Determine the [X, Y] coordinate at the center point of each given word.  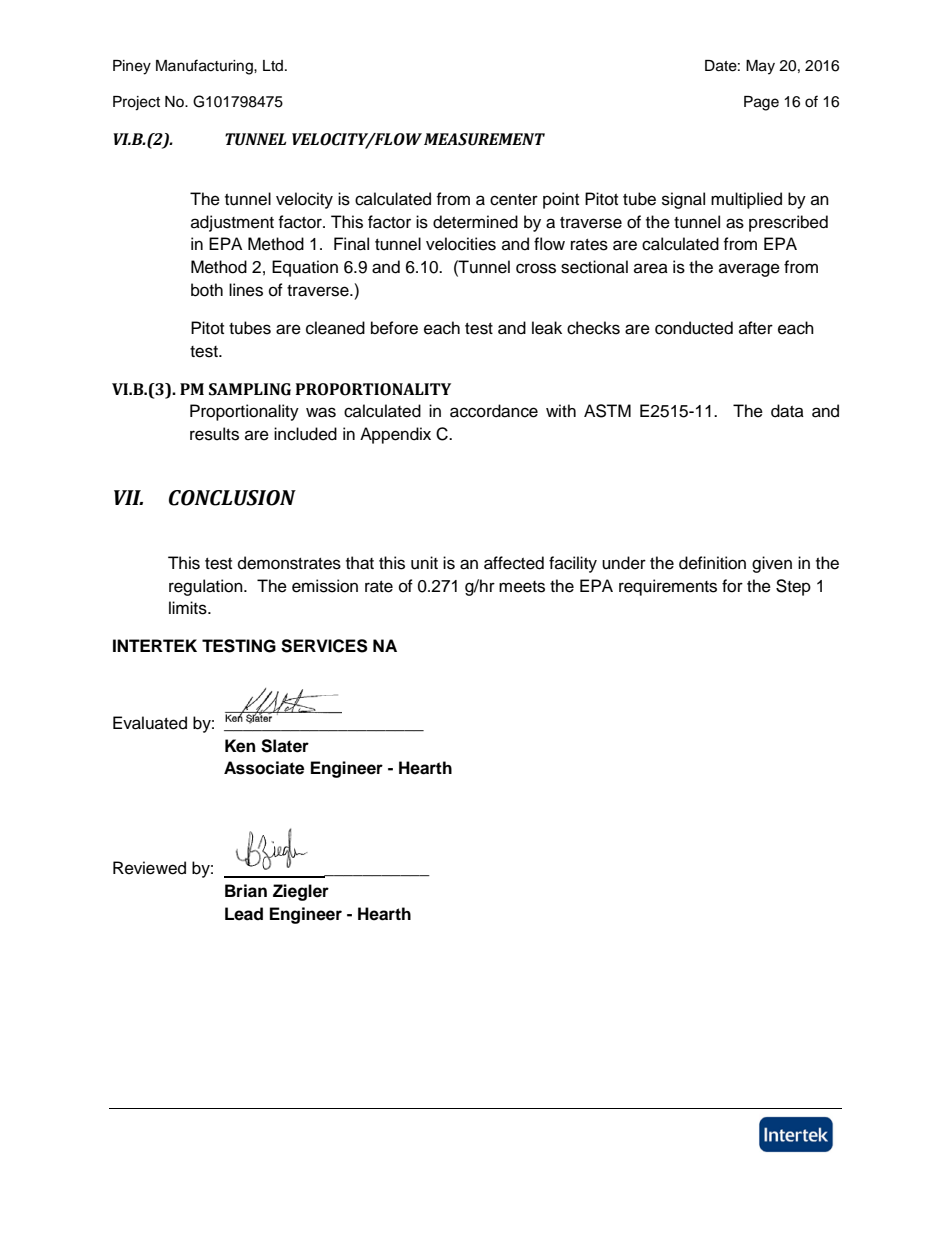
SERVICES [324, 646]
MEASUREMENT [484, 139]
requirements [668, 587]
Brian [246, 891]
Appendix [395, 435]
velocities [461, 244]
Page [761, 103]
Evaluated [150, 723]
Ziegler [301, 892]
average [749, 270]
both [207, 290]
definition [712, 563]
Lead [244, 914]
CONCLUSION [232, 498]
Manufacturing [205, 67]
